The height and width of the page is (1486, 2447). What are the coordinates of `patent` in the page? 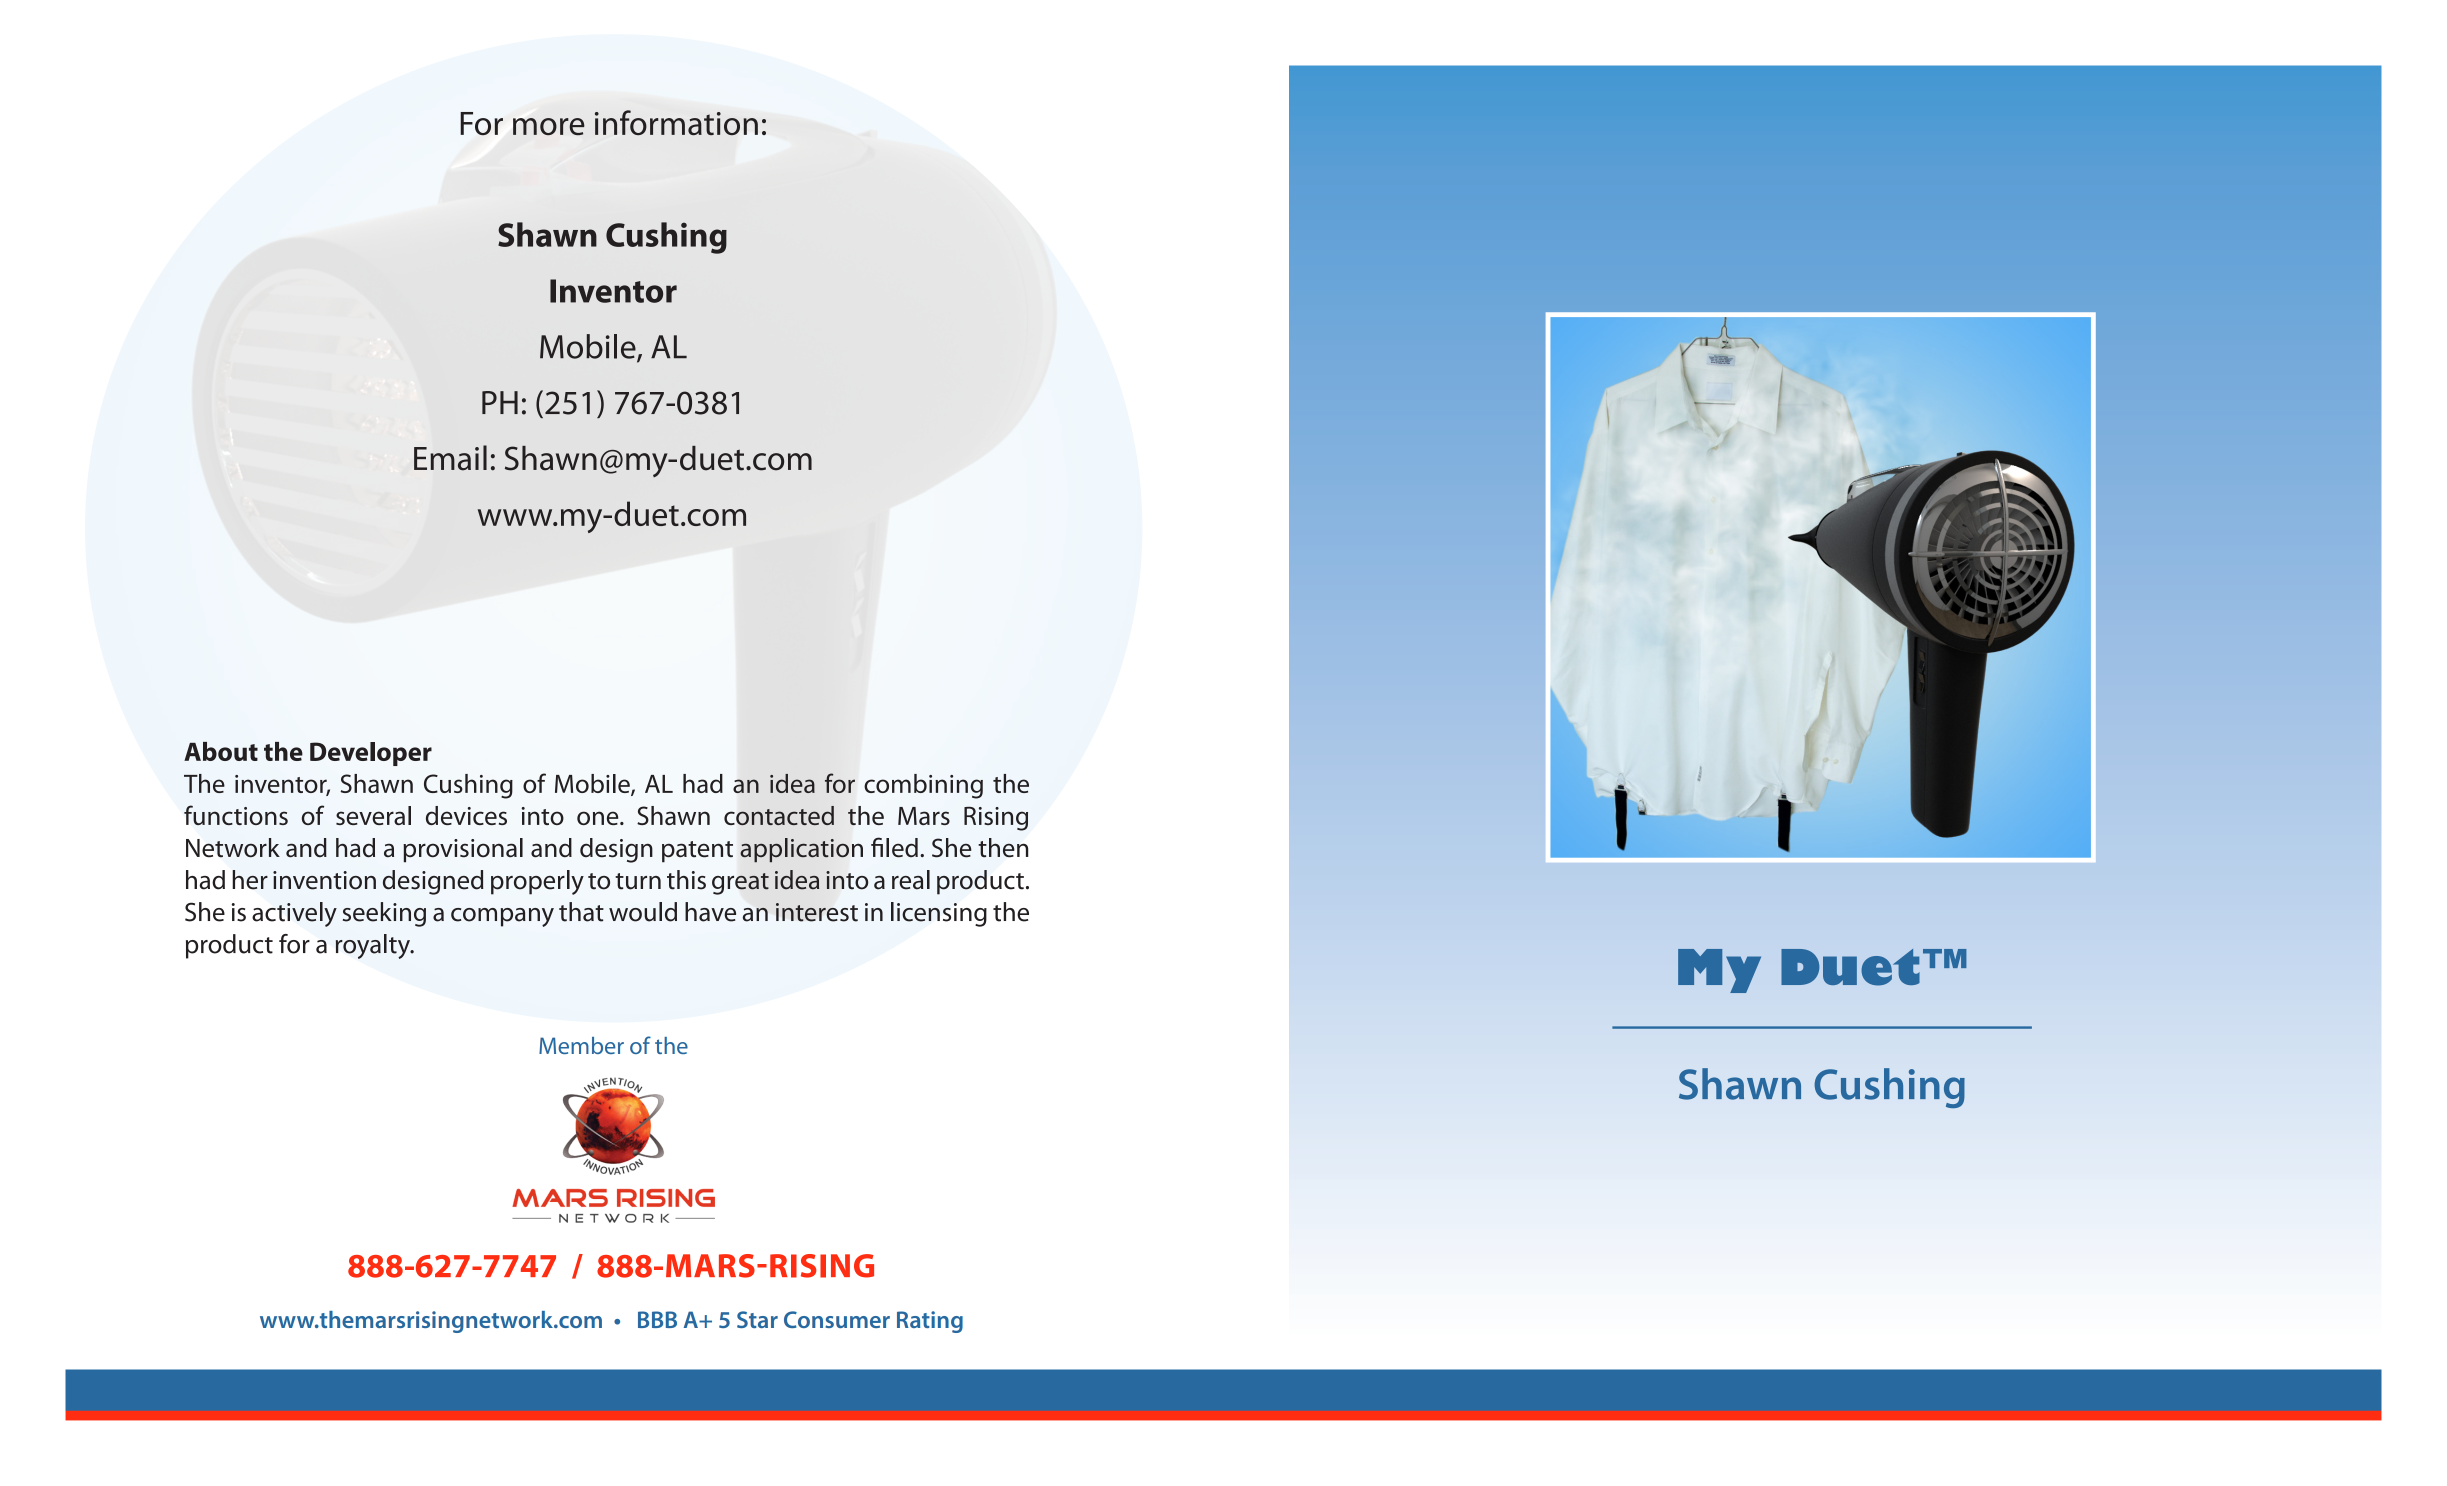 It's located at (697, 852).
